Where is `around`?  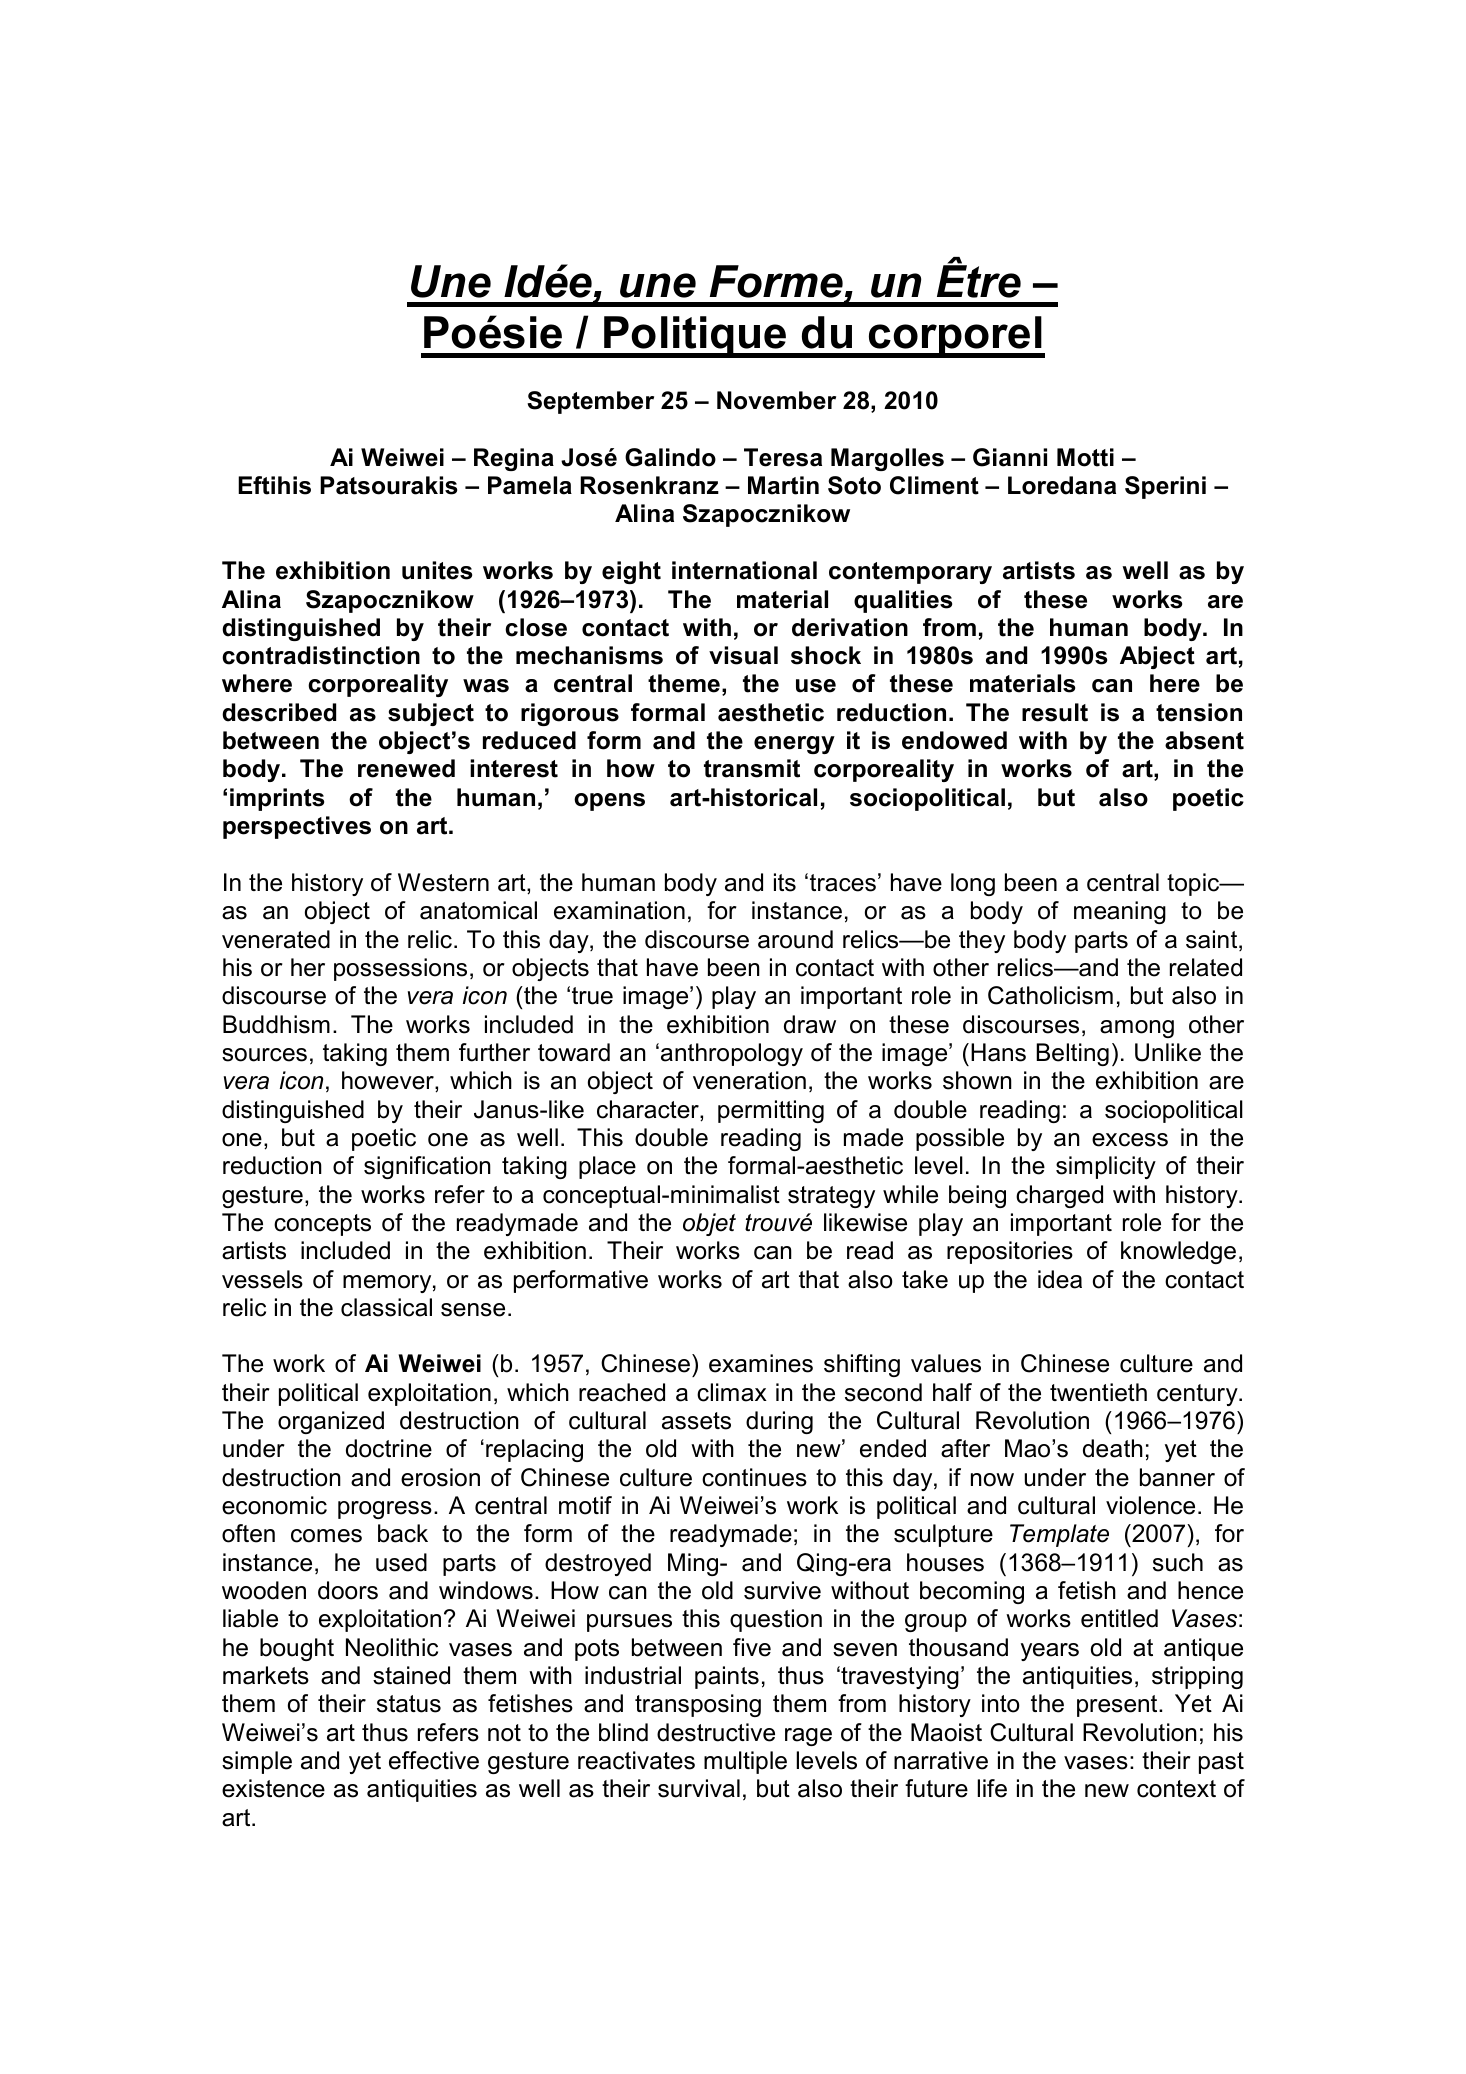
around is located at coordinates (795, 939).
